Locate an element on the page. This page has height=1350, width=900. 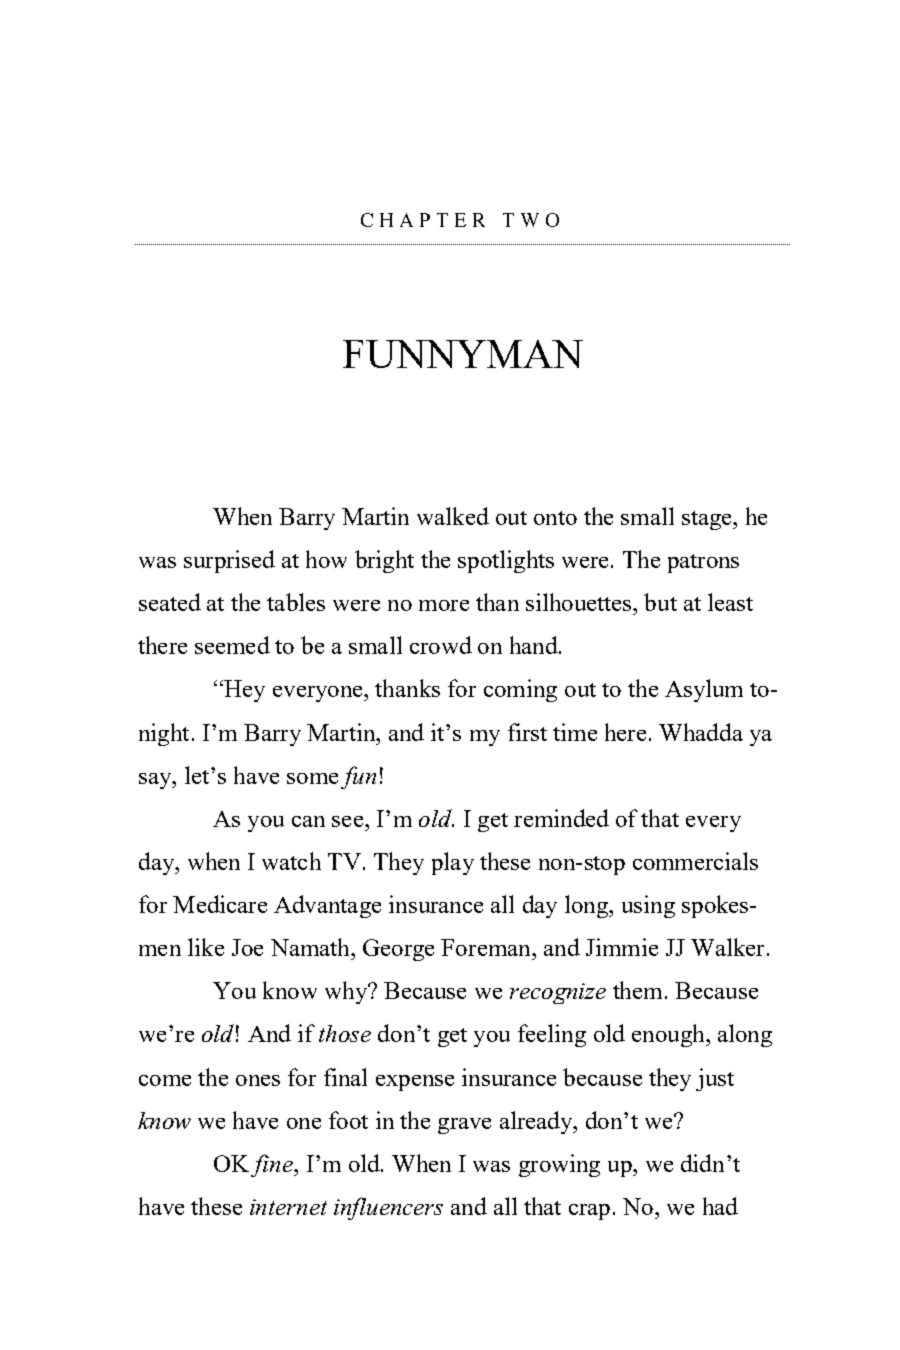
play is located at coordinates (453, 863).
